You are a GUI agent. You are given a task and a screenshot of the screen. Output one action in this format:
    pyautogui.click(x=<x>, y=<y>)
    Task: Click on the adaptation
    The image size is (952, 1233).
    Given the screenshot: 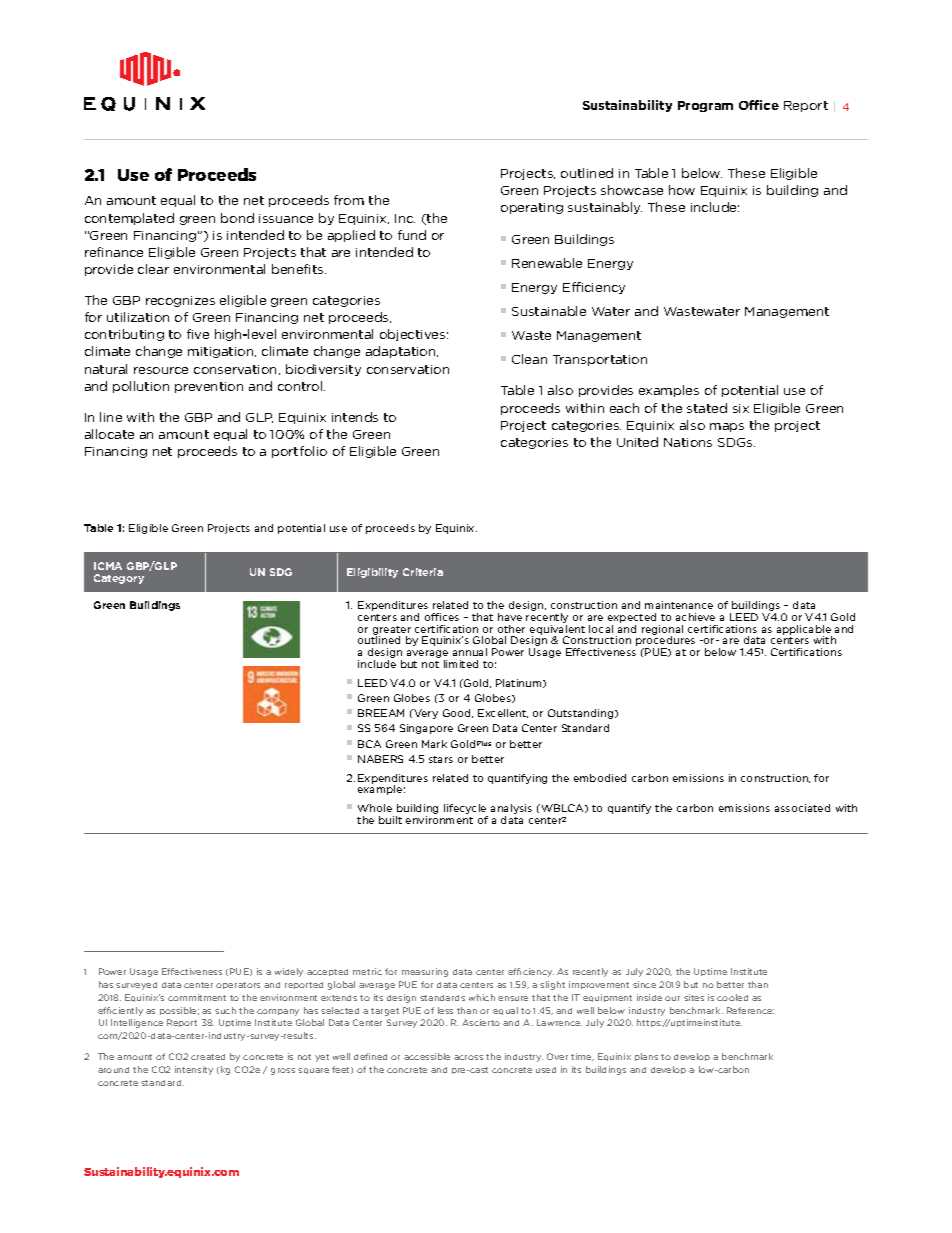 What is the action you would take?
    pyautogui.click(x=402, y=352)
